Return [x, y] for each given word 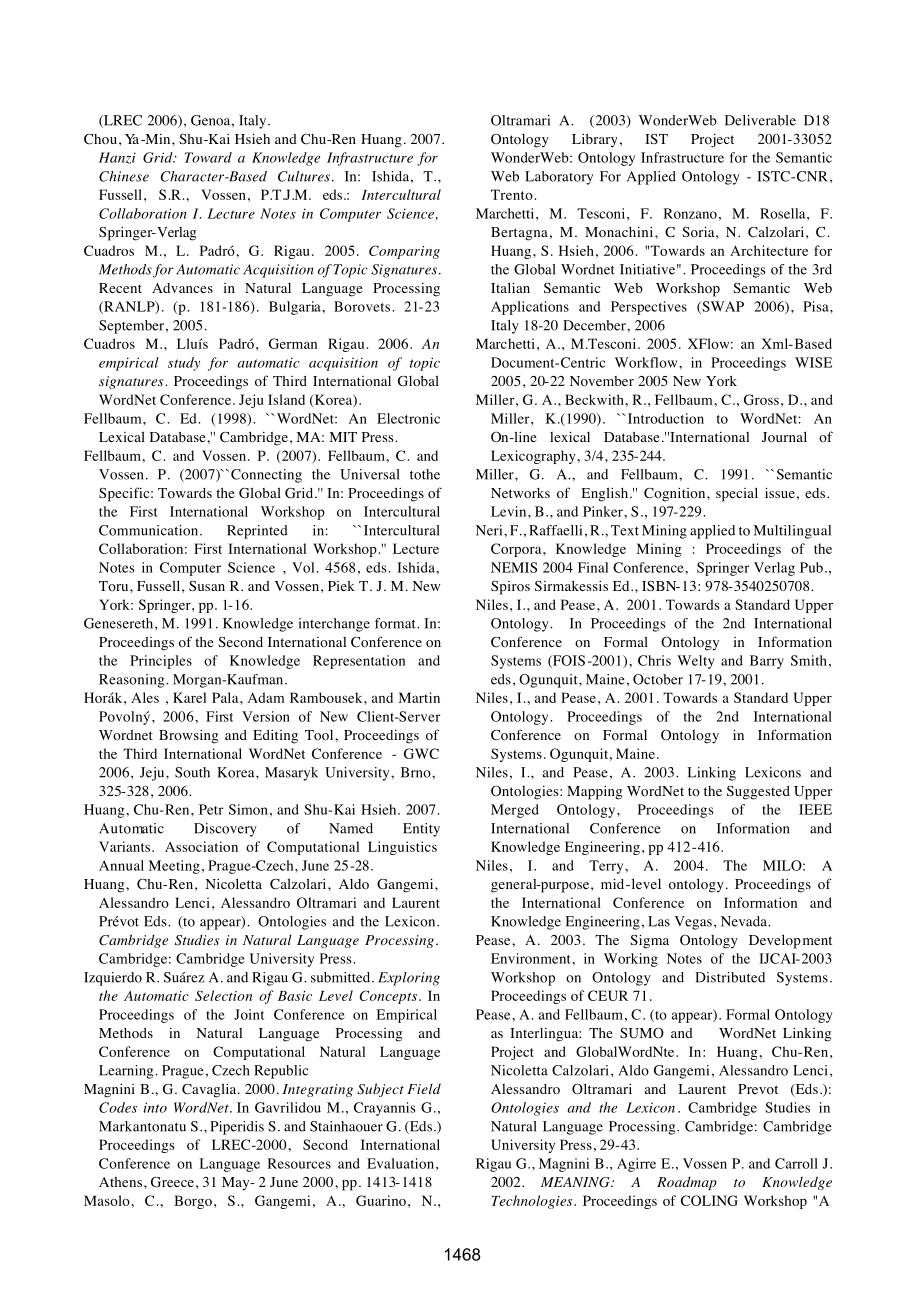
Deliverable [760, 120]
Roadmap [687, 1183]
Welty [695, 662]
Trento [512, 194]
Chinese [124, 176]
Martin [419, 697]
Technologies [533, 1202]
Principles [161, 662]
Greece [172, 1182]
